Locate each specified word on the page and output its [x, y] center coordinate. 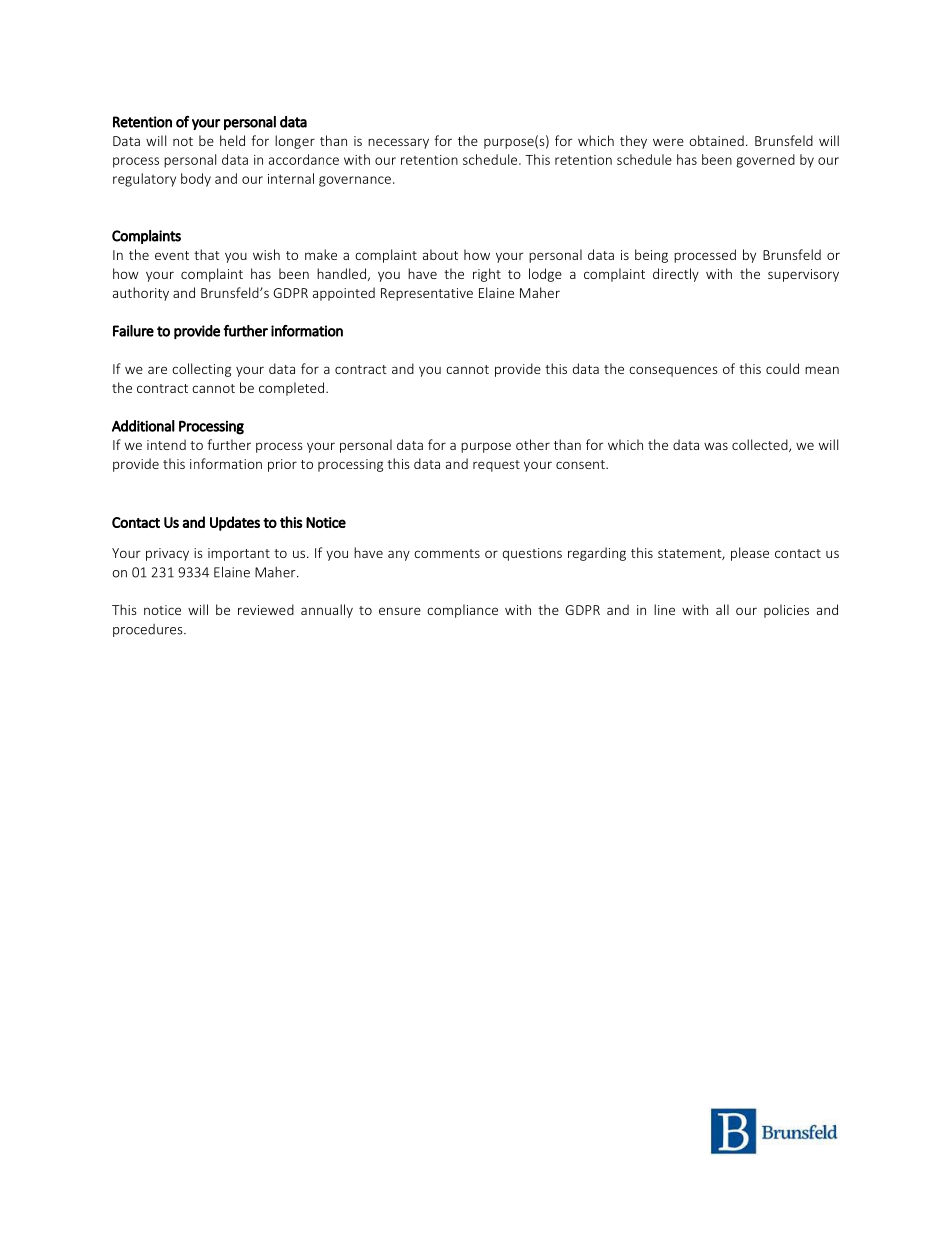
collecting [201, 370]
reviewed [266, 609]
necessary [398, 143]
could [782, 368]
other [533, 444]
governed [765, 161]
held [232, 140]
